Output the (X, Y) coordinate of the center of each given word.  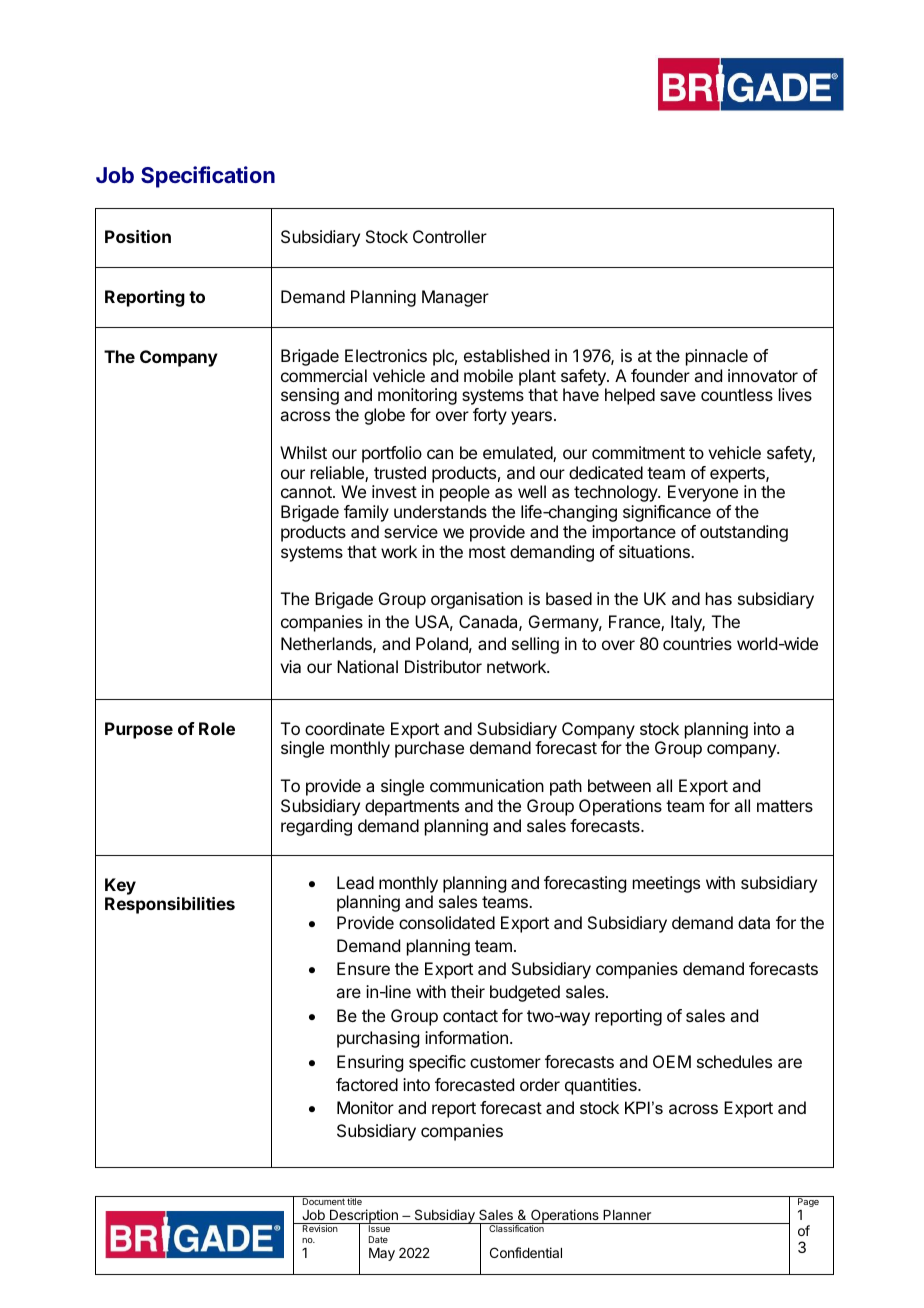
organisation (477, 600)
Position (138, 236)
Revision (320, 1228)
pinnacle (717, 357)
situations (655, 551)
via (290, 666)
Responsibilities (170, 905)
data (754, 922)
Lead (355, 882)
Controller (450, 236)
